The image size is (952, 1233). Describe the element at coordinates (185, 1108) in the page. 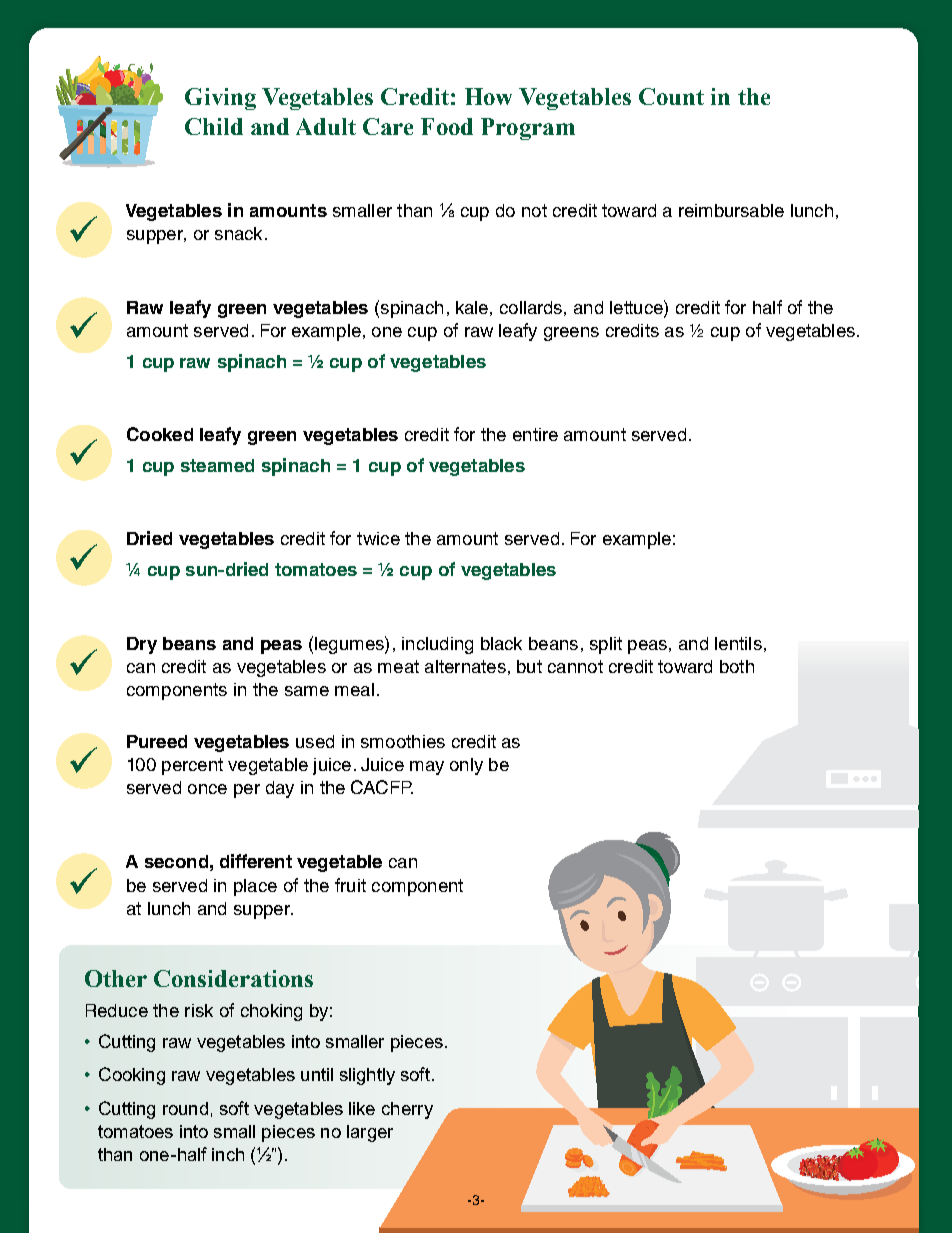

I see `round` at that location.
